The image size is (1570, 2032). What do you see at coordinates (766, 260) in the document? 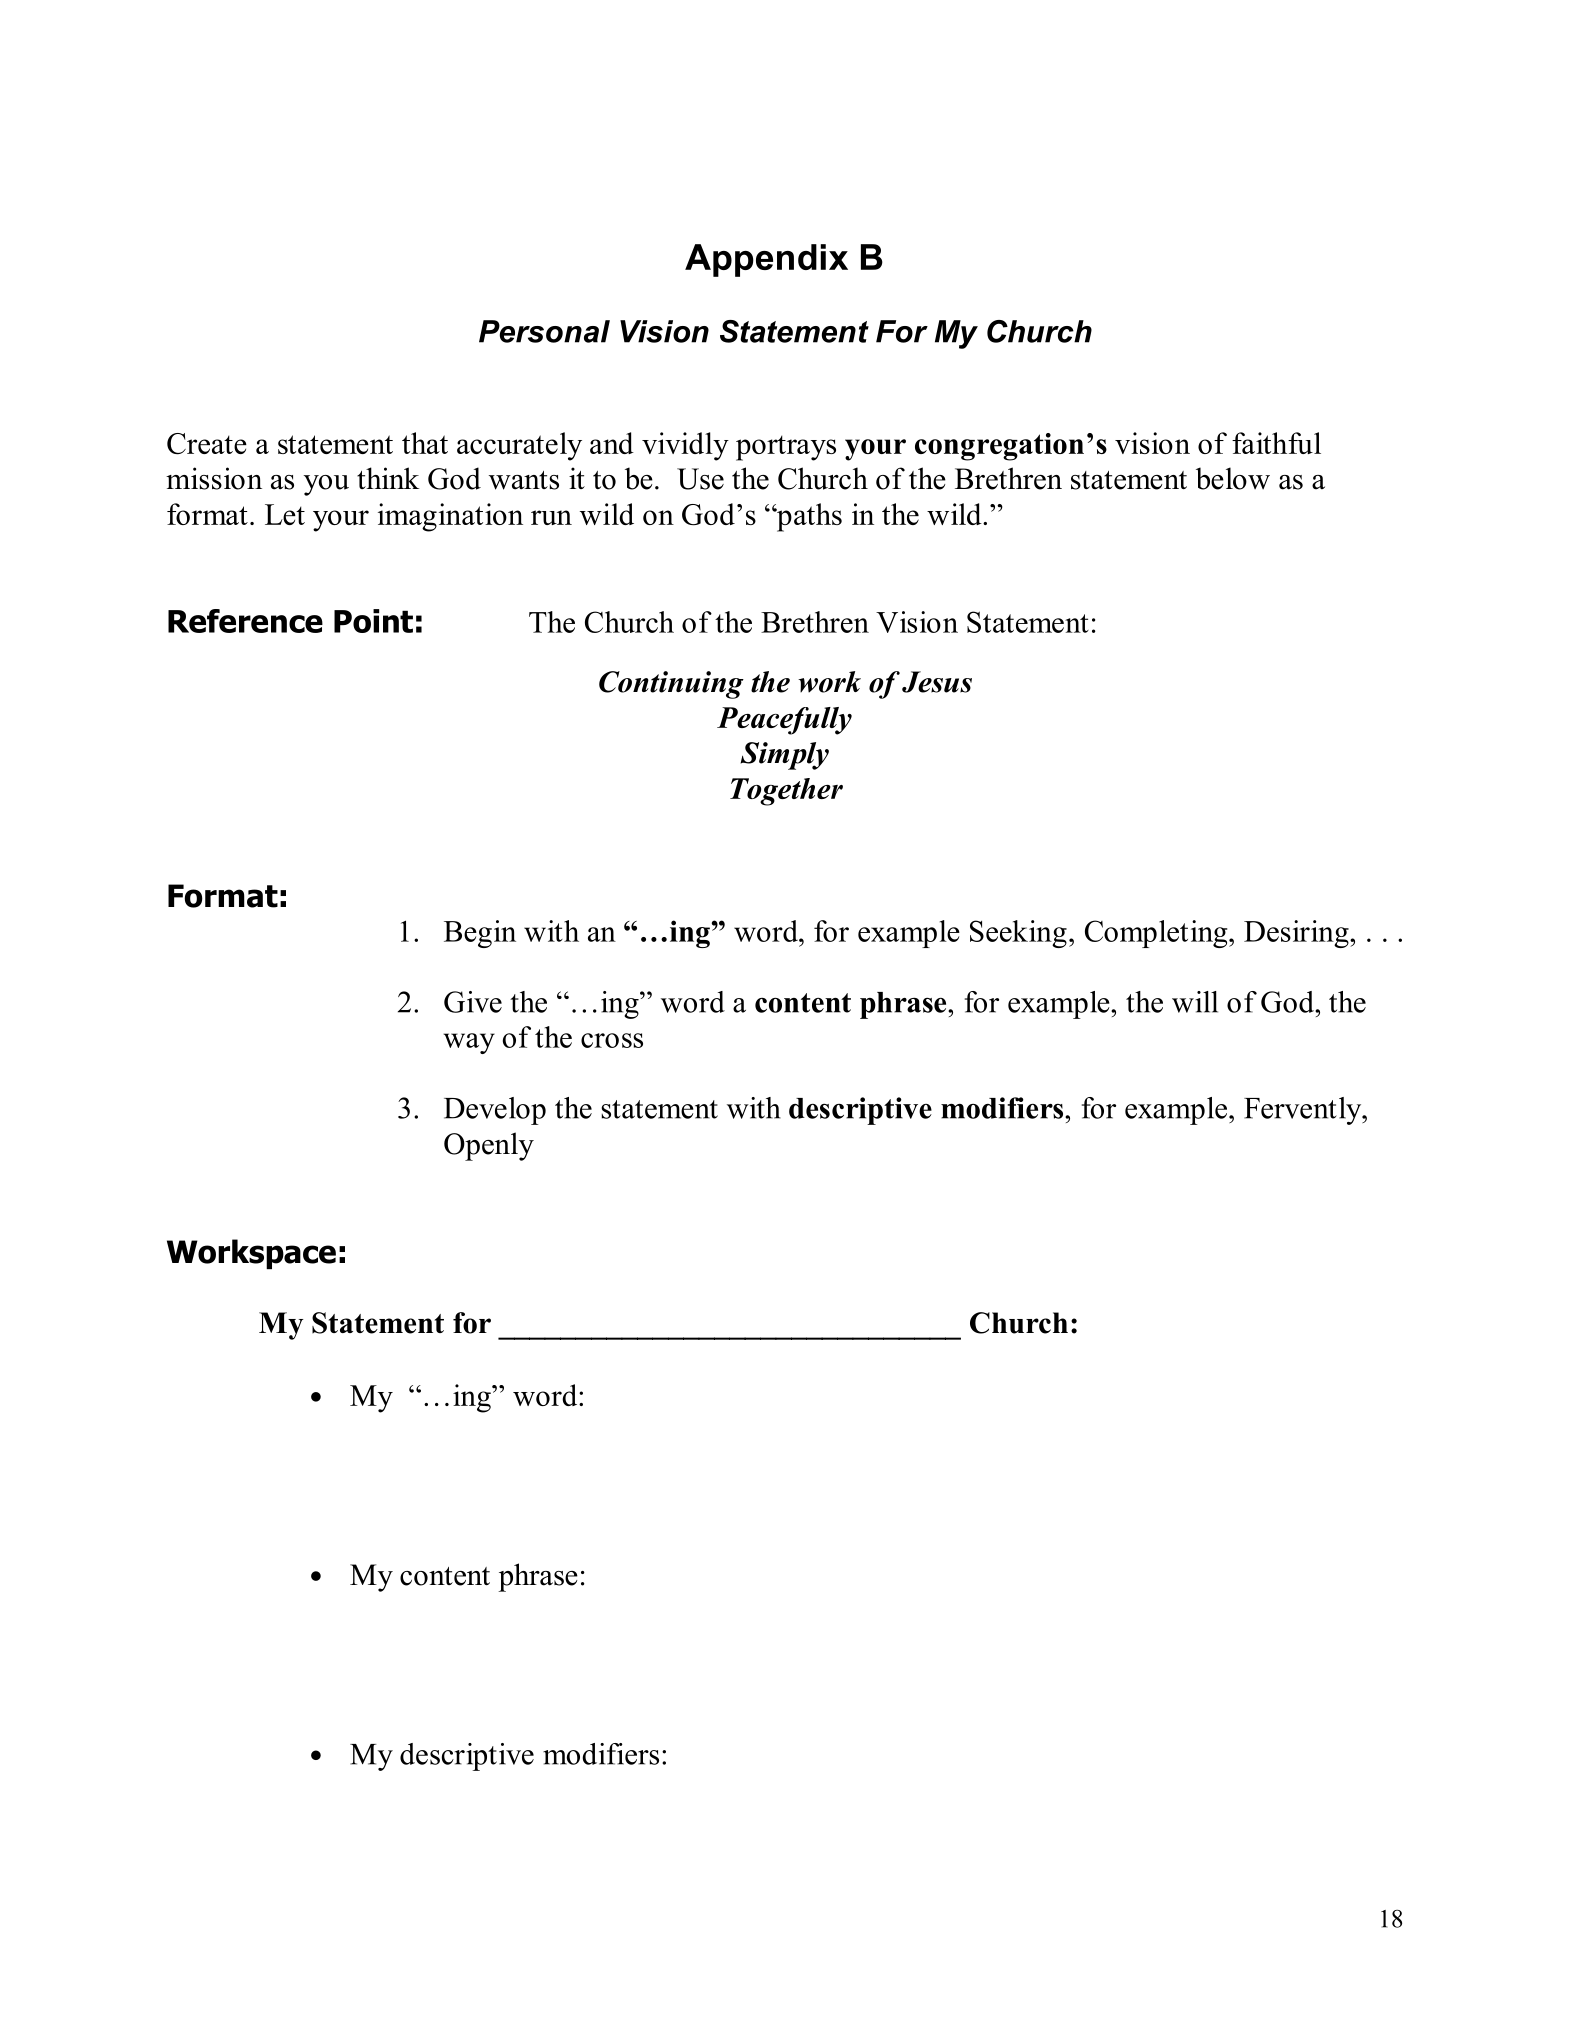
I see `Appendix` at bounding box center [766, 260].
